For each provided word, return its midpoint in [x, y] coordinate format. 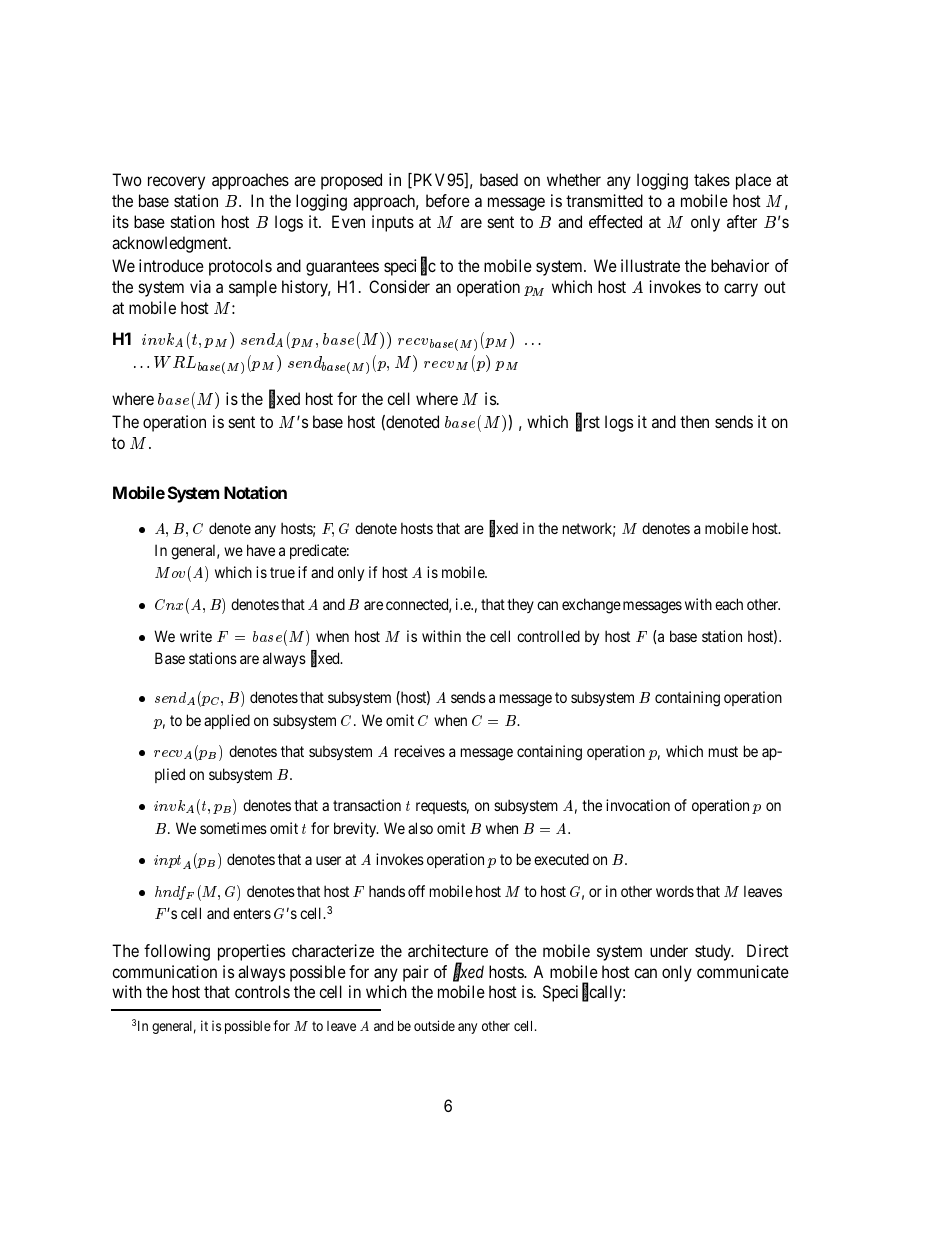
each [729, 604]
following [177, 952]
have [261, 550]
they [520, 605]
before [448, 200]
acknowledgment [171, 244]
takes [712, 179]
